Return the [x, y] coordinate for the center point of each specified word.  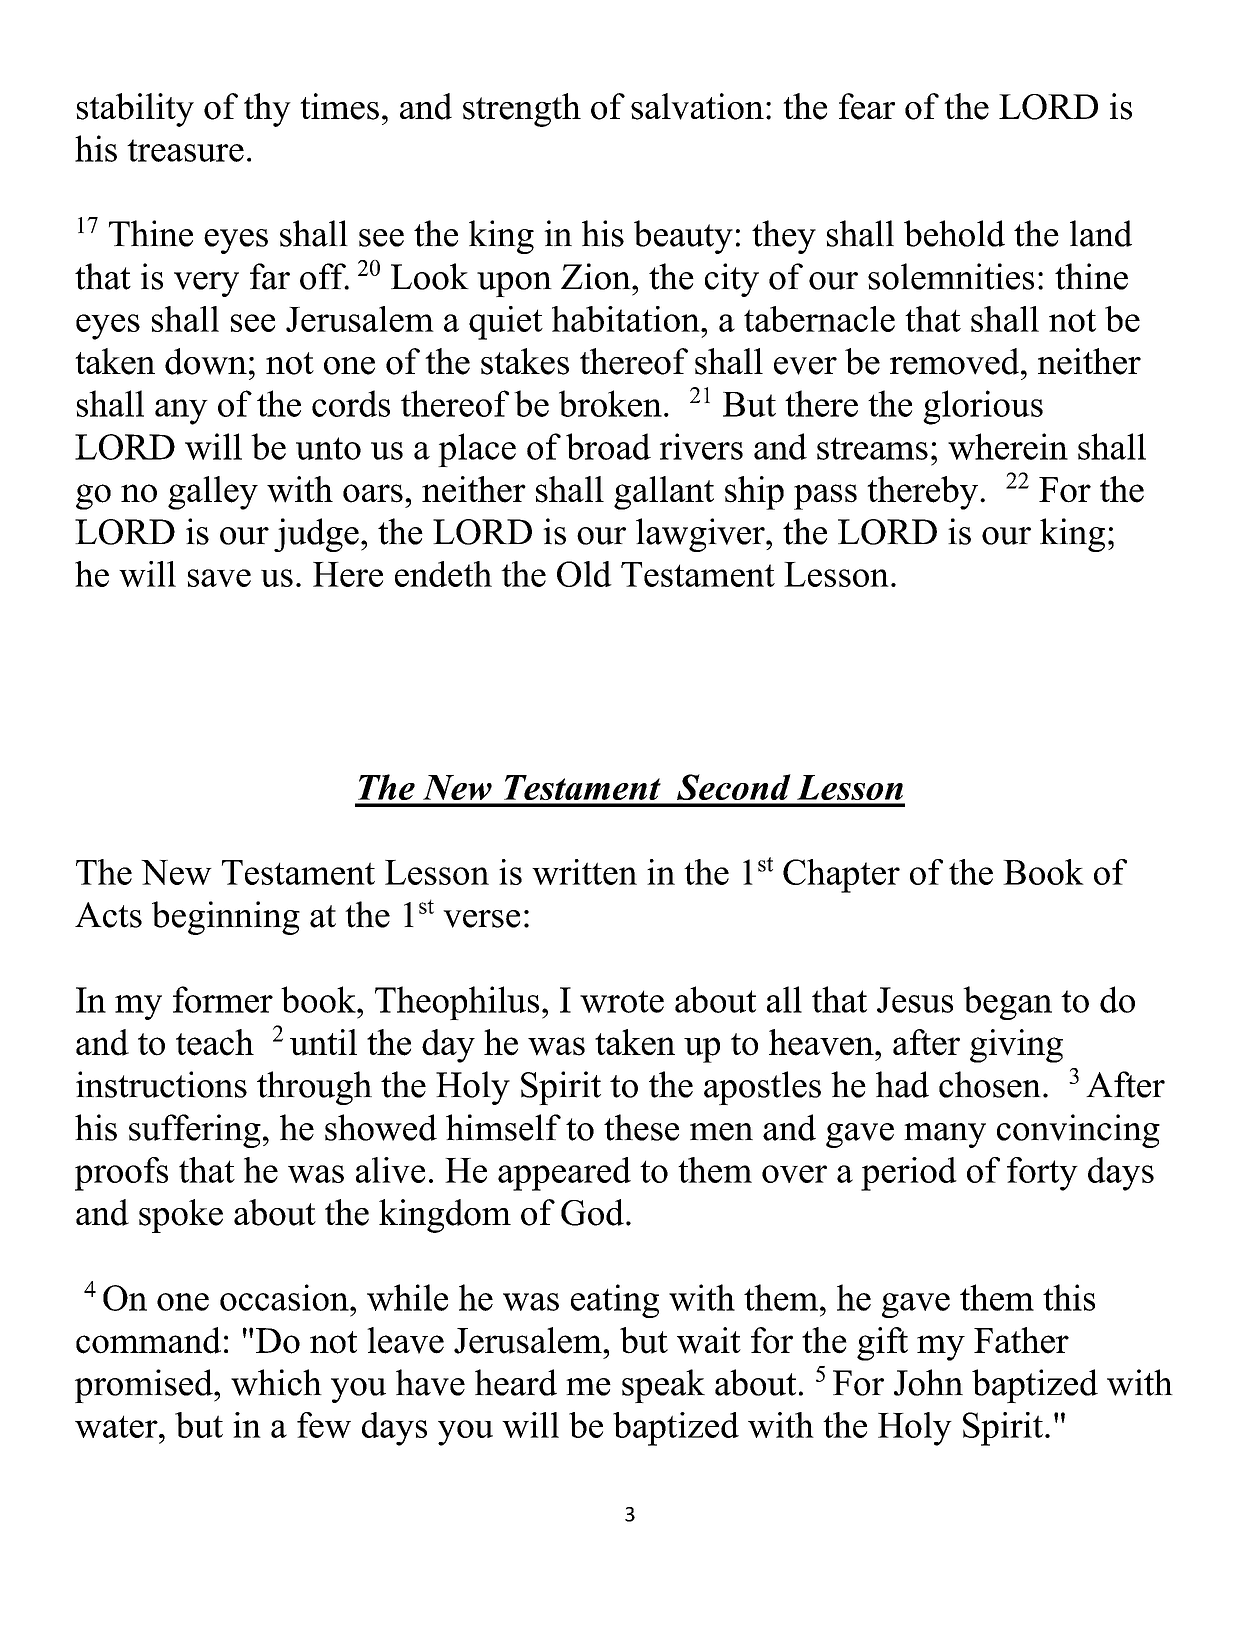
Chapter [841, 876]
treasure [185, 150]
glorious [983, 407]
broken [610, 403]
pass [825, 497]
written [584, 872]
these [641, 1127]
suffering [195, 1131]
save [219, 578]
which [276, 1382]
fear [867, 106]
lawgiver [701, 535]
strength [522, 110]
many [945, 1135]
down [206, 361]
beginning [226, 918]
